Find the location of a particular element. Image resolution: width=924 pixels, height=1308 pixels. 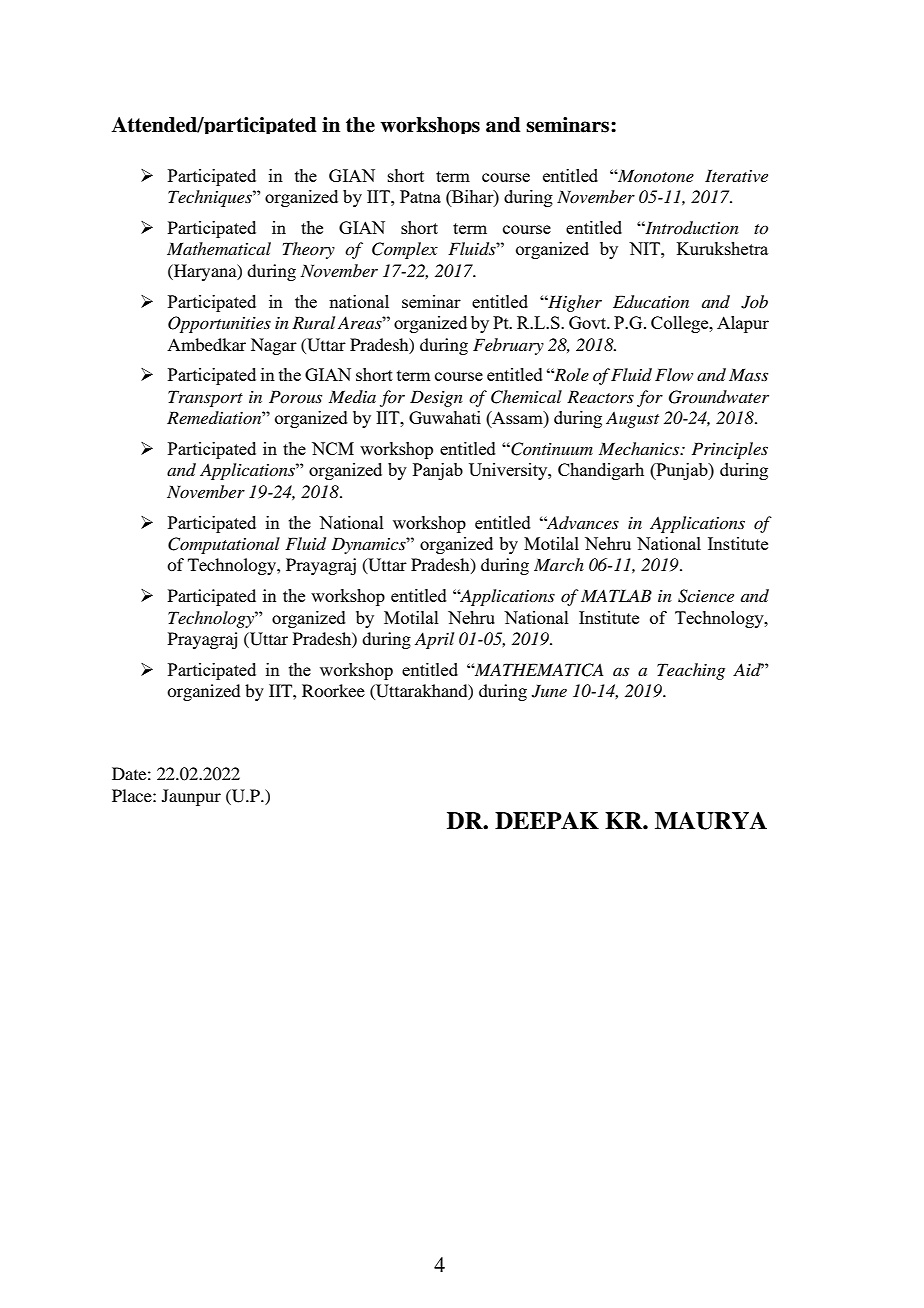

DEEPAK is located at coordinates (547, 820).
